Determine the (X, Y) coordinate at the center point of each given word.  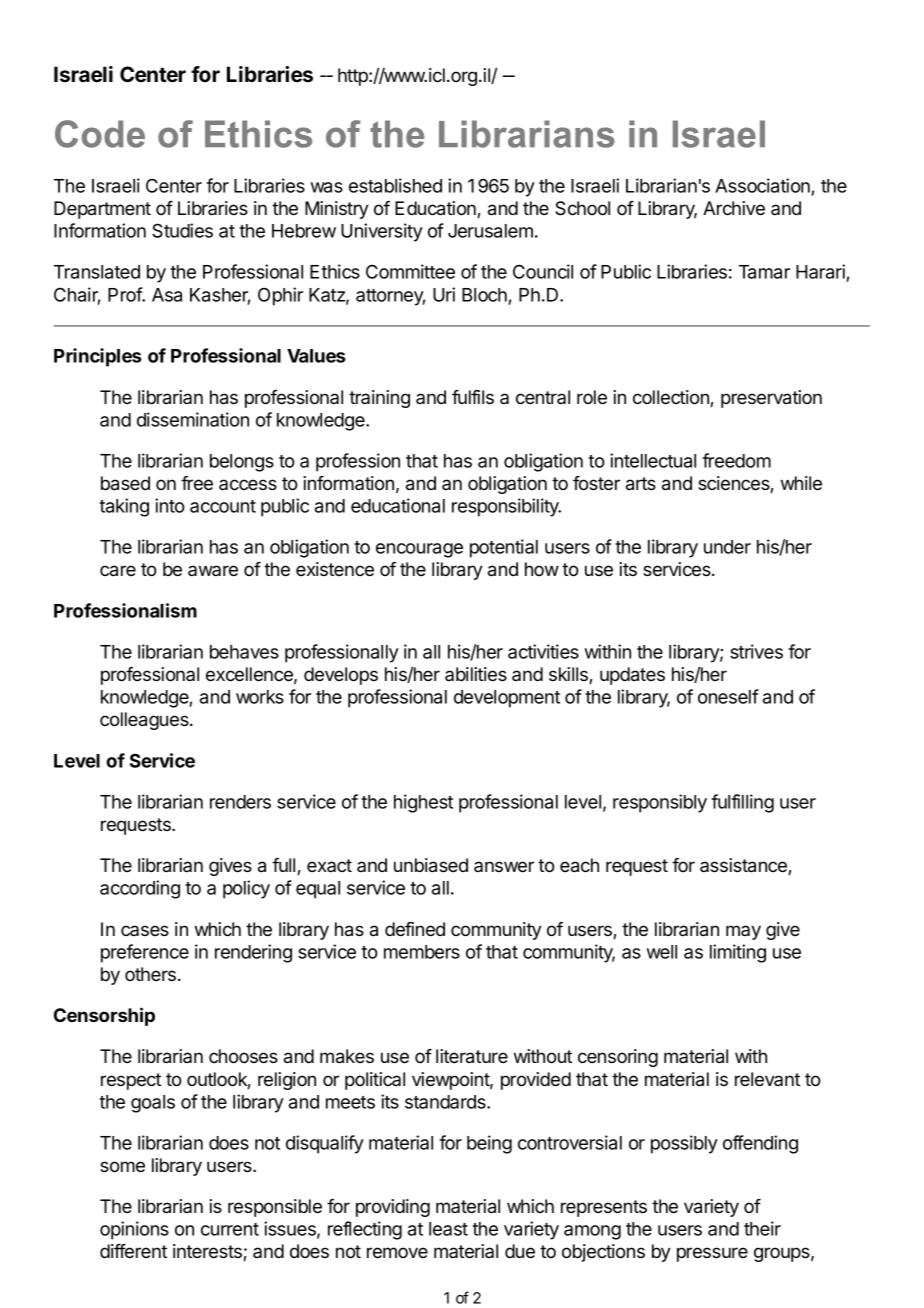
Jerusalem (490, 231)
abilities (476, 674)
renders (240, 802)
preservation (771, 399)
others (150, 974)
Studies (182, 230)
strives (756, 651)
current (230, 1229)
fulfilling (742, 803)
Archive (734, 208)
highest (423, 803)
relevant (767, 1079)
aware (213, 570)
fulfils (473, 397)
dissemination (193, 419)
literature (472, 1056)
